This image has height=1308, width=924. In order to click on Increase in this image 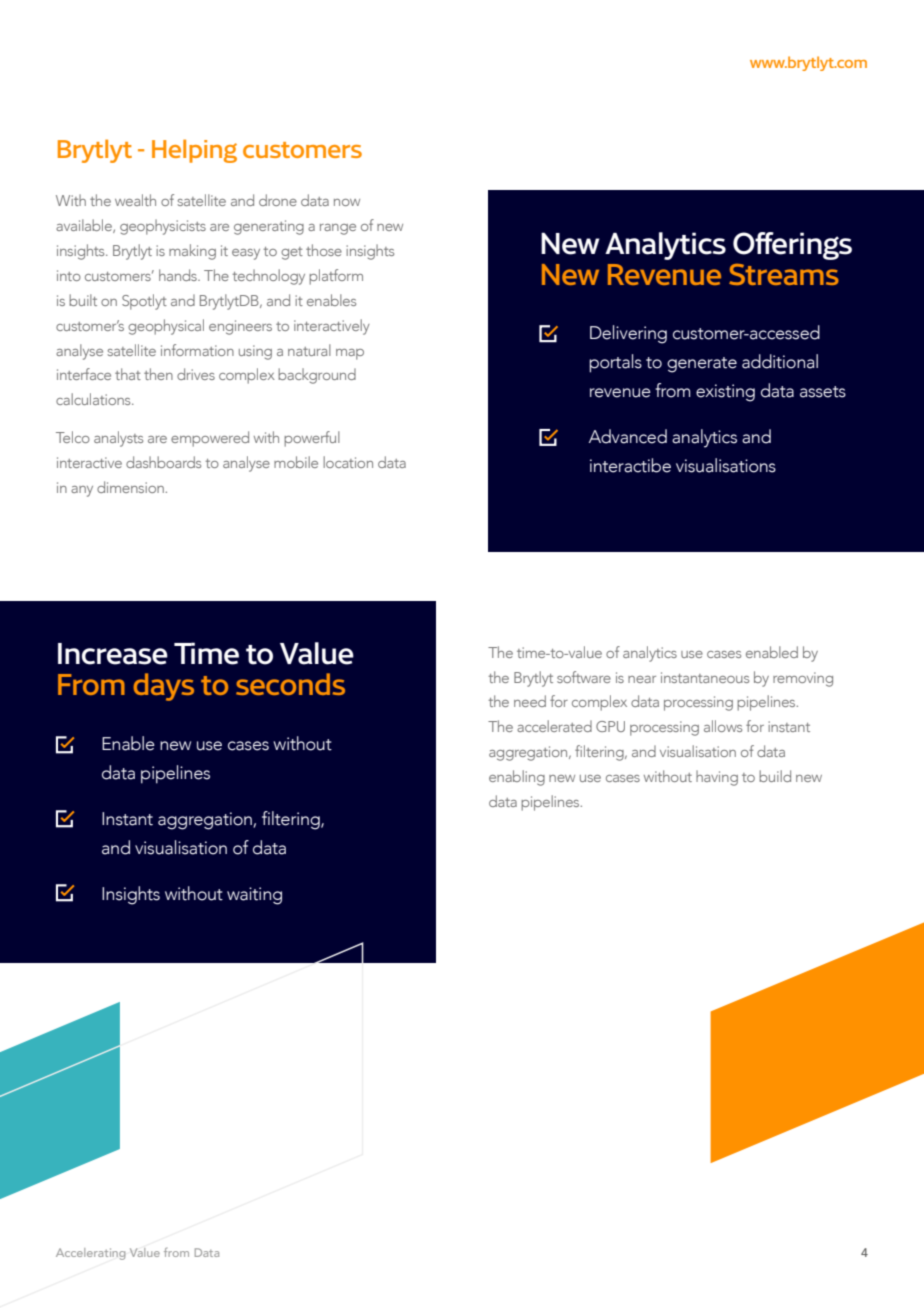, I will do `click(113, 654)`.
